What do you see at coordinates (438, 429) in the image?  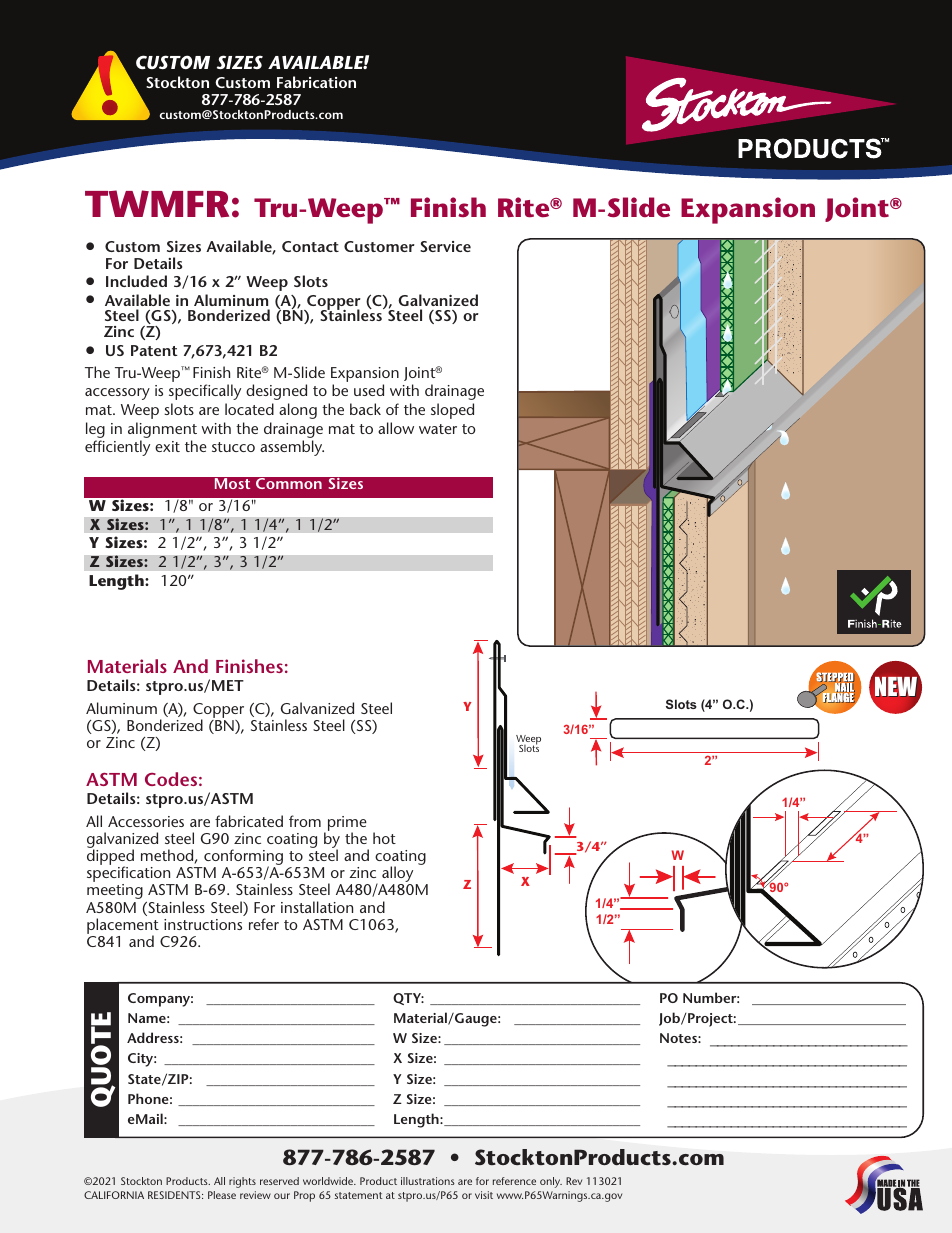 I see `water` at bounding box center [438, 429].
